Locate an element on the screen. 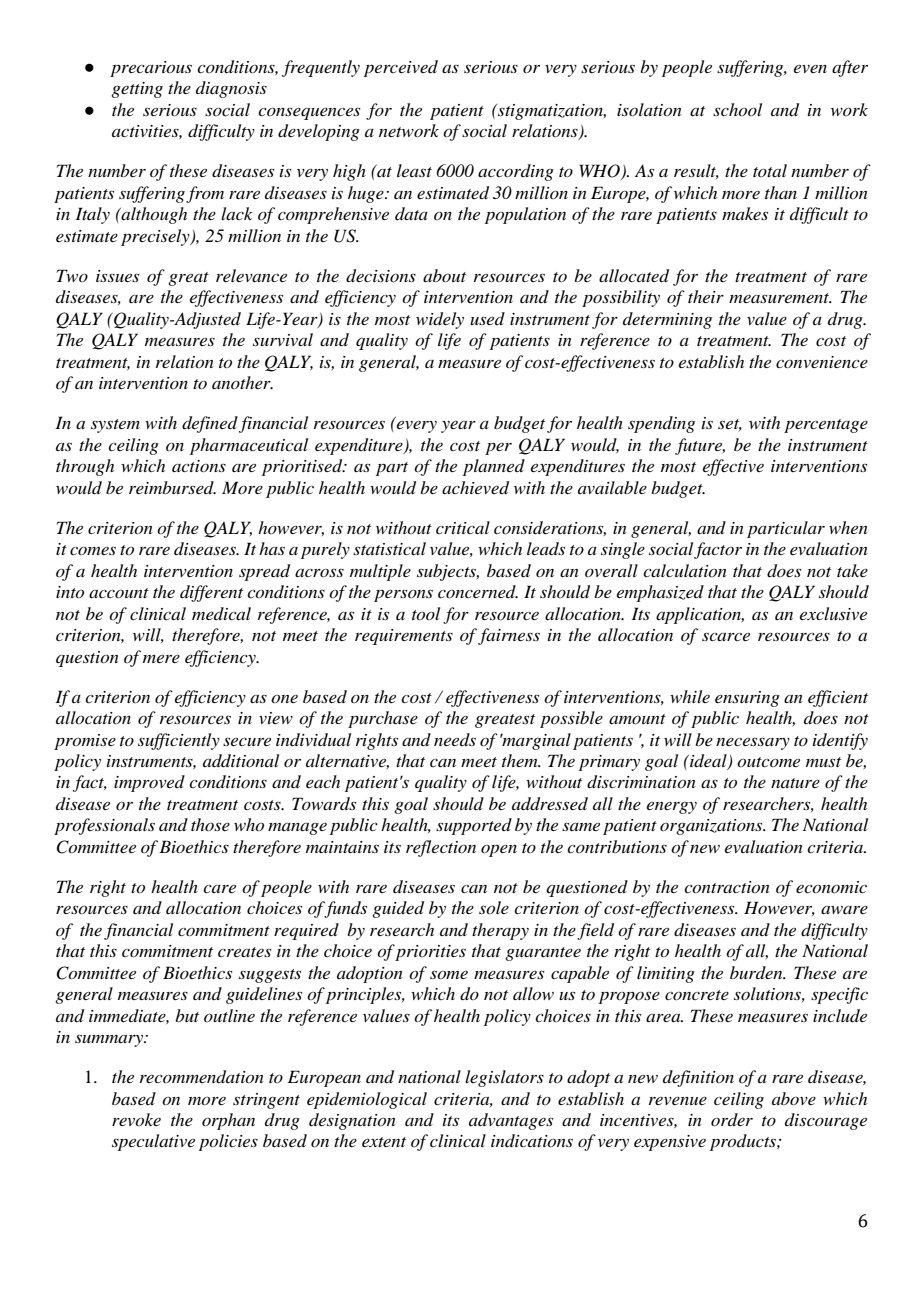 The image size is (924, 1309). revoke is located at coordinates (136, 1119).
